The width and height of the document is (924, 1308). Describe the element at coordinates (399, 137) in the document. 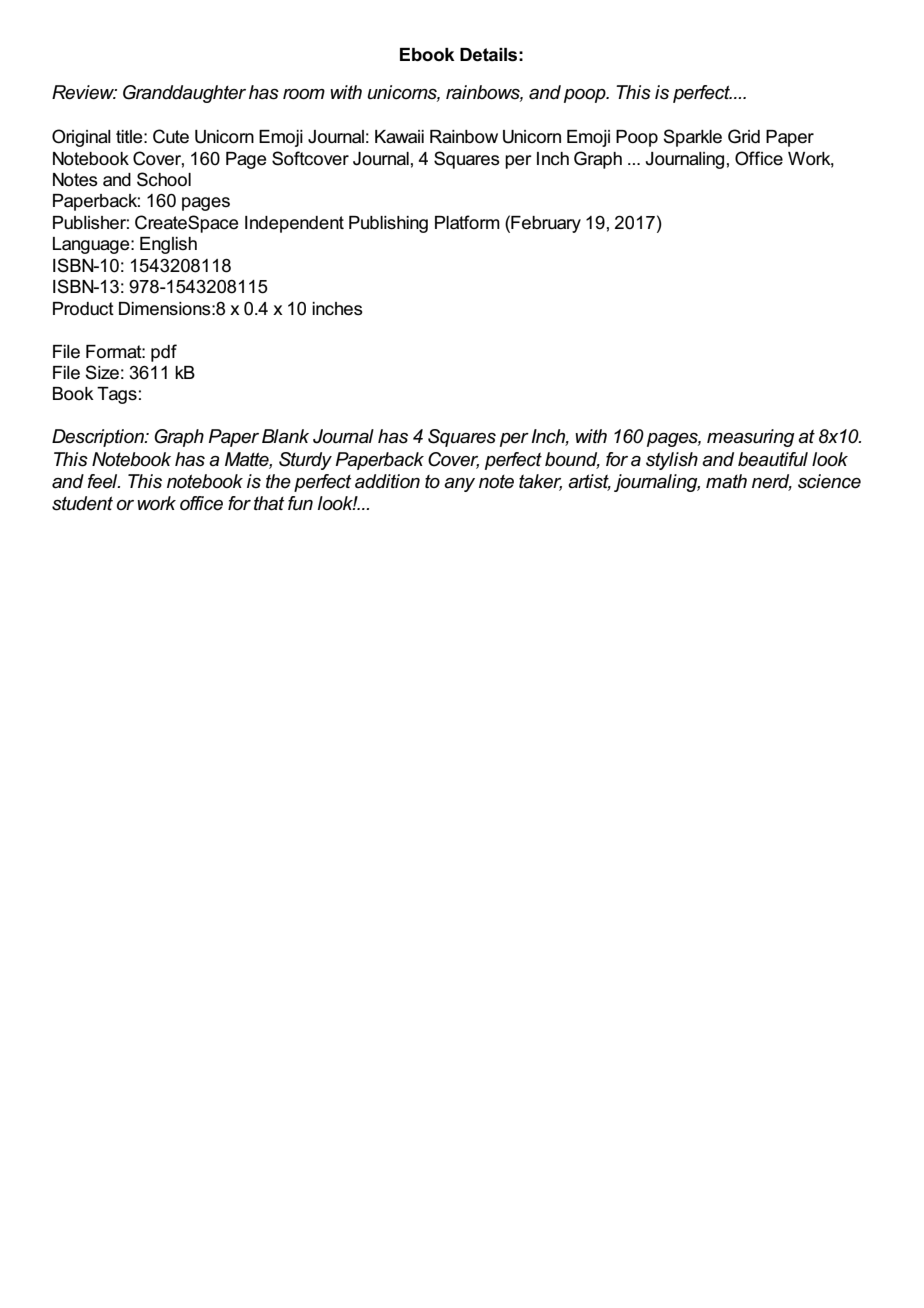

I see `Kawaii` at that location.
